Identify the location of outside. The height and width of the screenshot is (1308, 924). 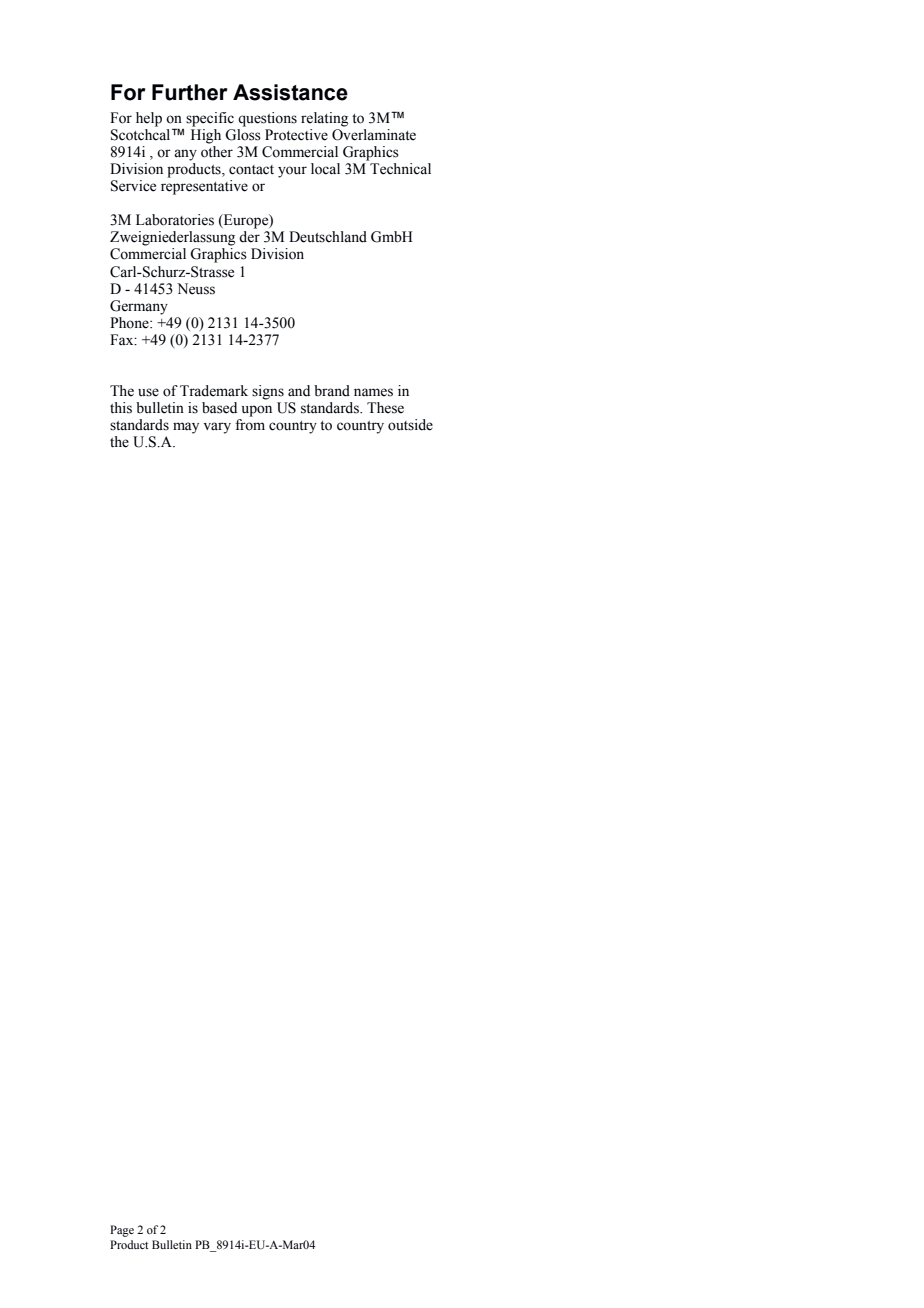
(410, 425).
